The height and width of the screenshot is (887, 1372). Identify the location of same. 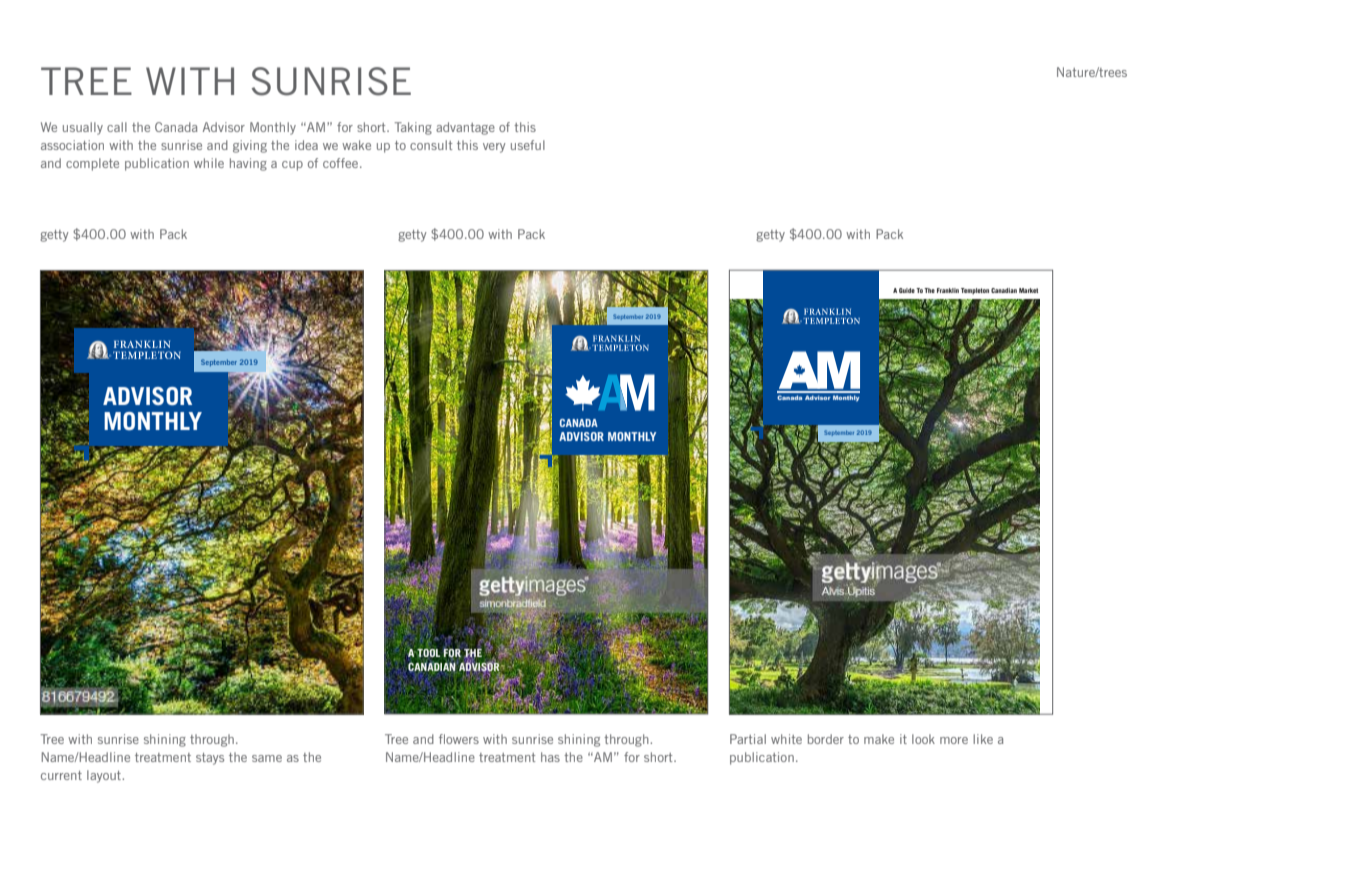
(267, 758).
